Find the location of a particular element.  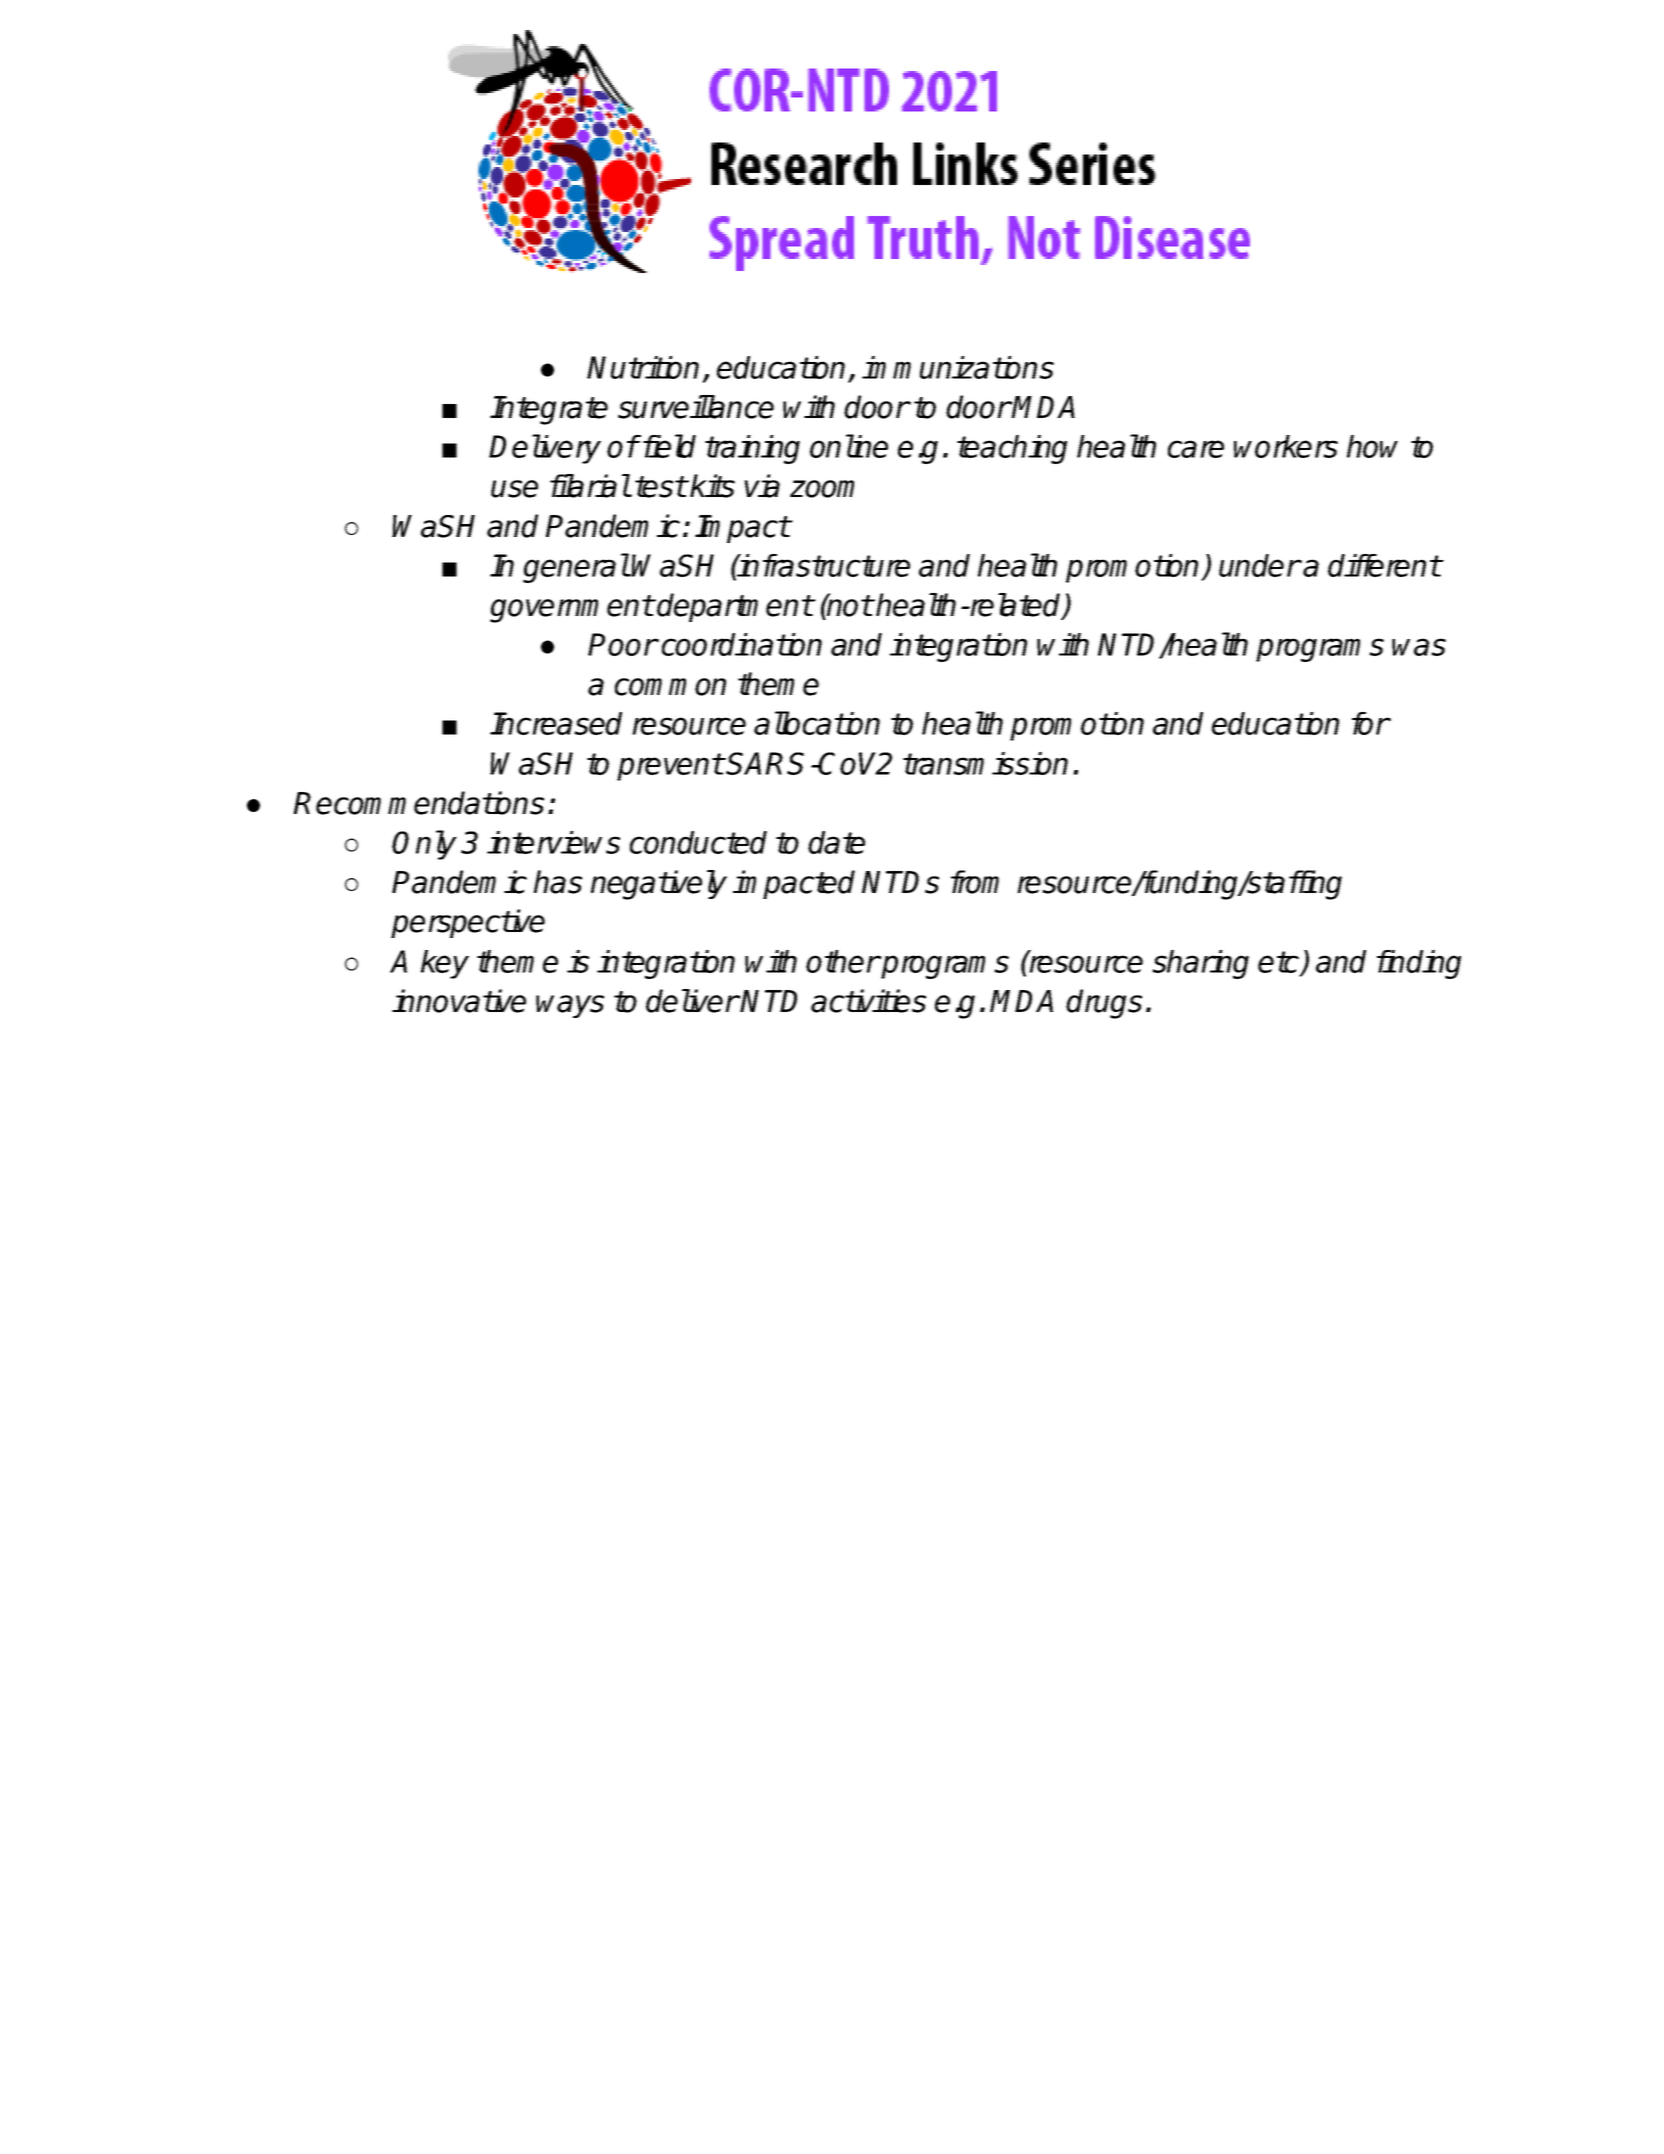

allocation is located at coordinates (817, 723).
